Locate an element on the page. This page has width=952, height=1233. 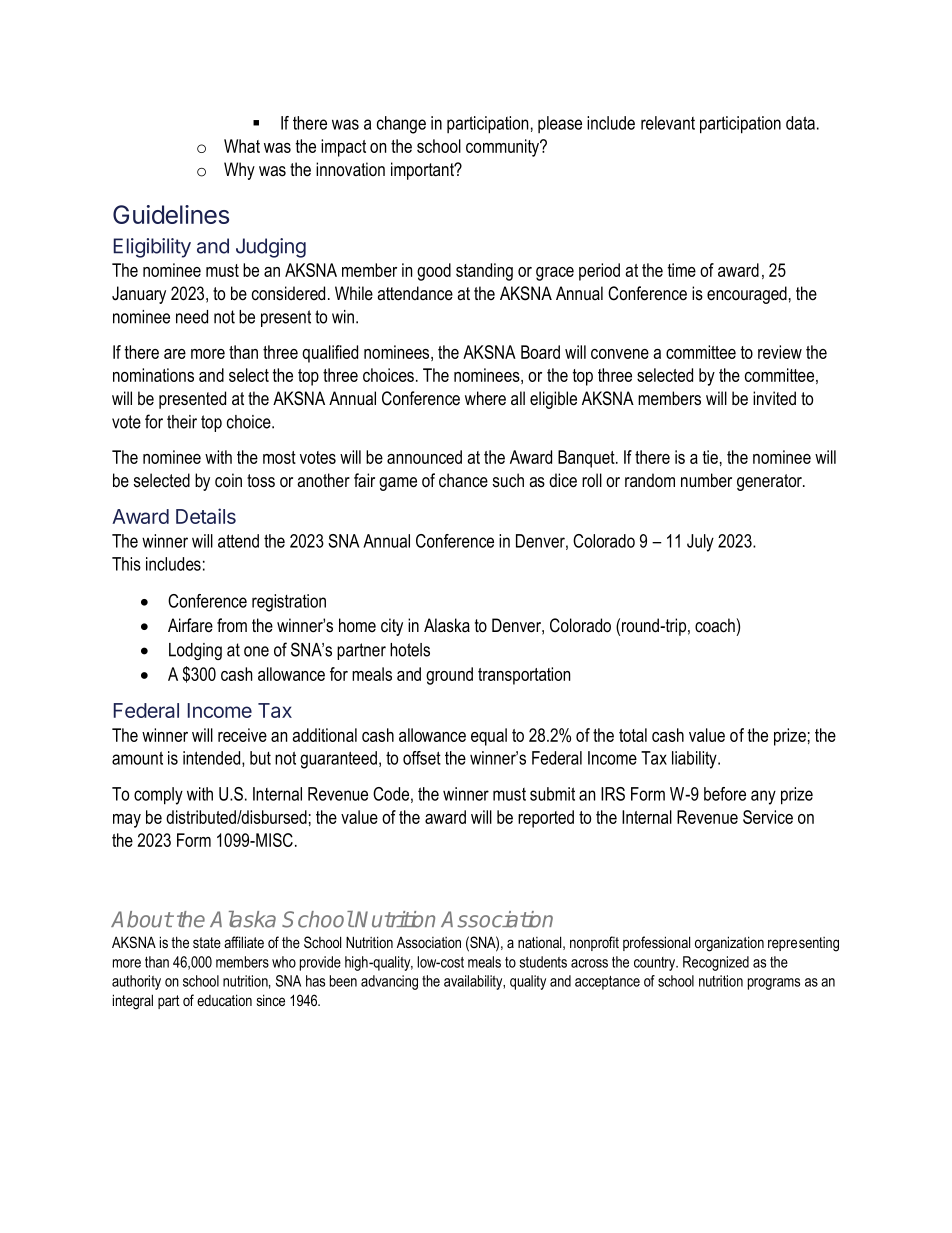
nominations is located at coordinates (153, 375).
